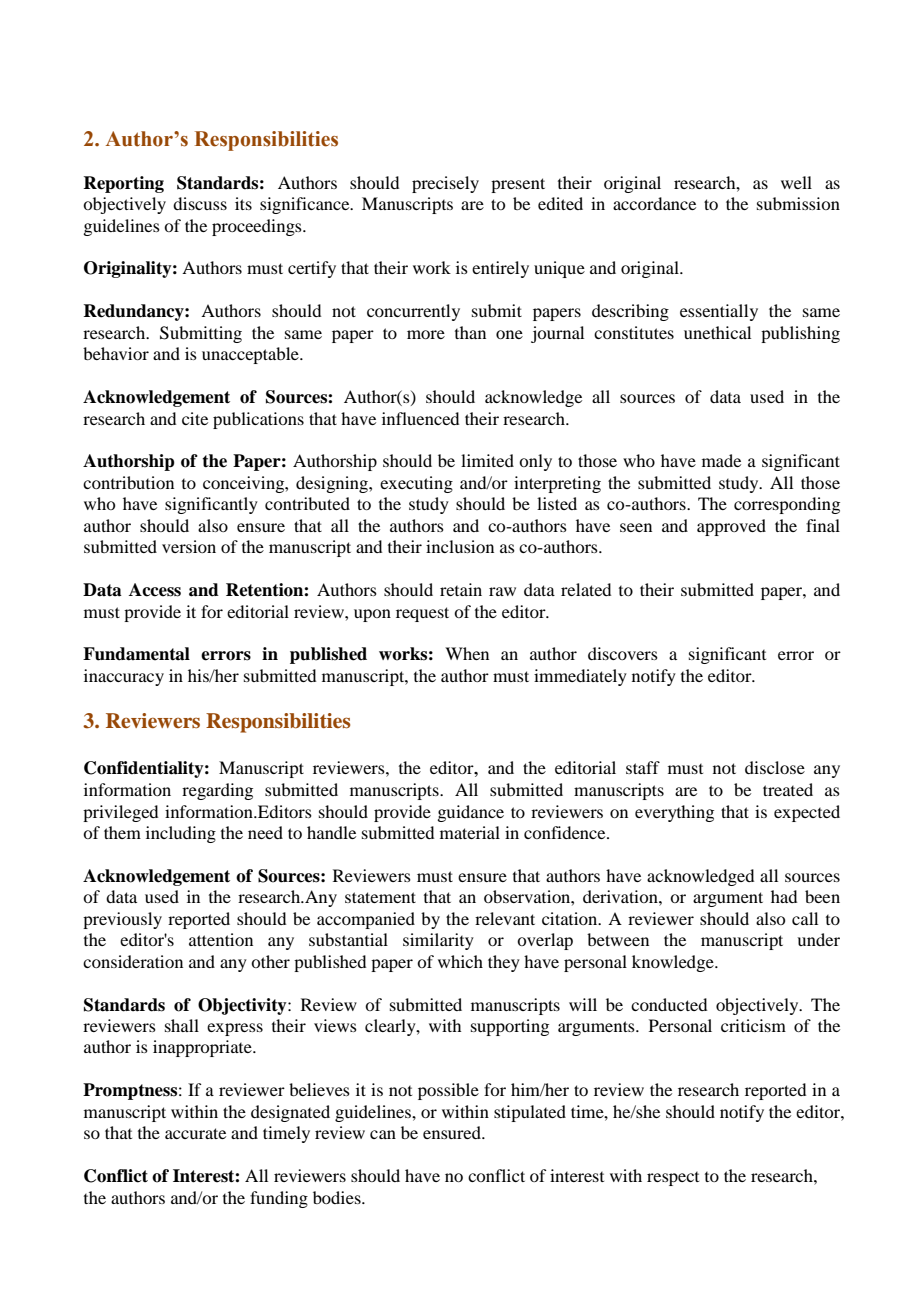 This screenshot has width=924, height=1308. Describe the element at coordinates (775, 767) in the screenshot. I see `disclose` at that location.
